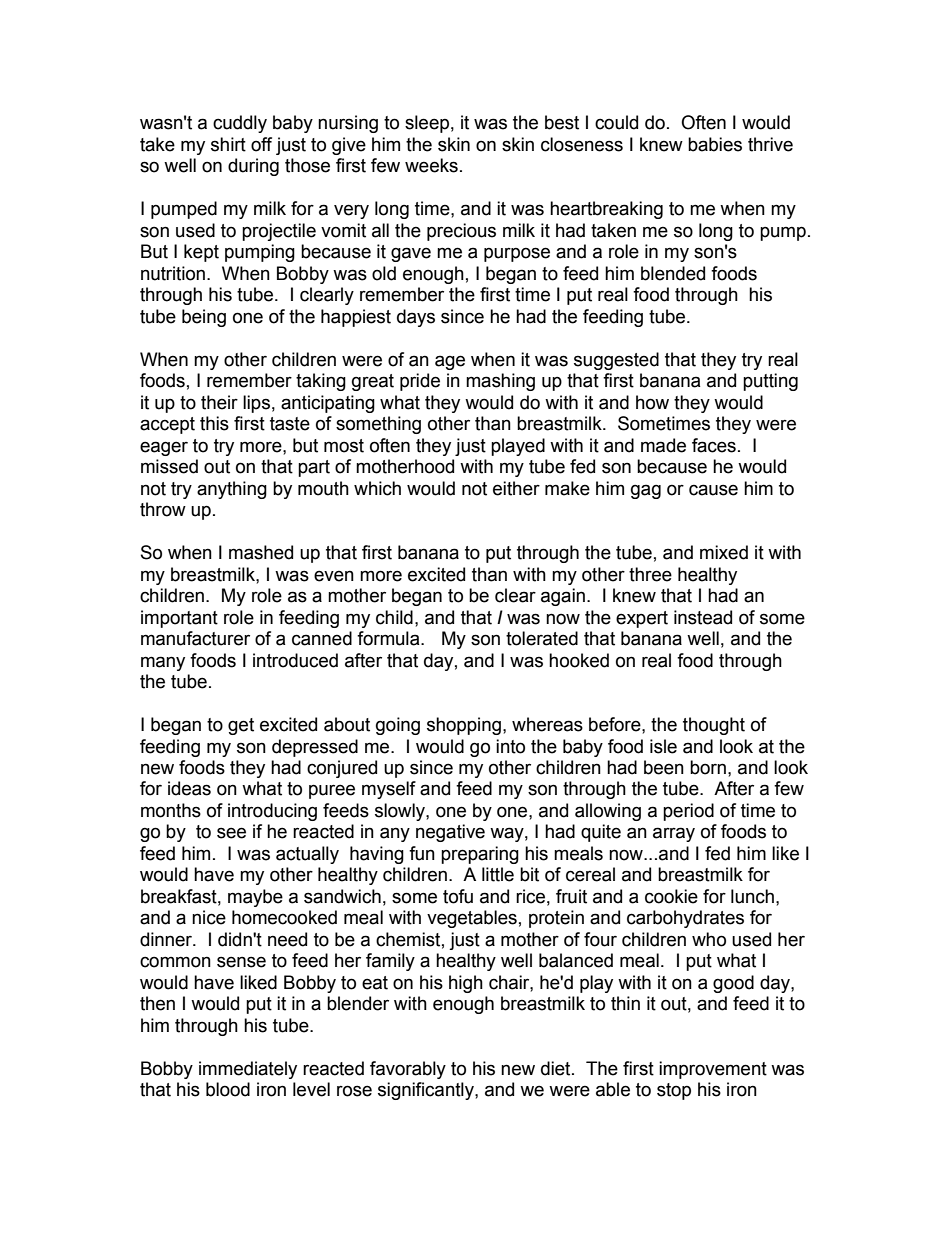 Image resolution: width=952 pixels, height=1233 pixels. I want to click on shirt, so click(228, 144).
